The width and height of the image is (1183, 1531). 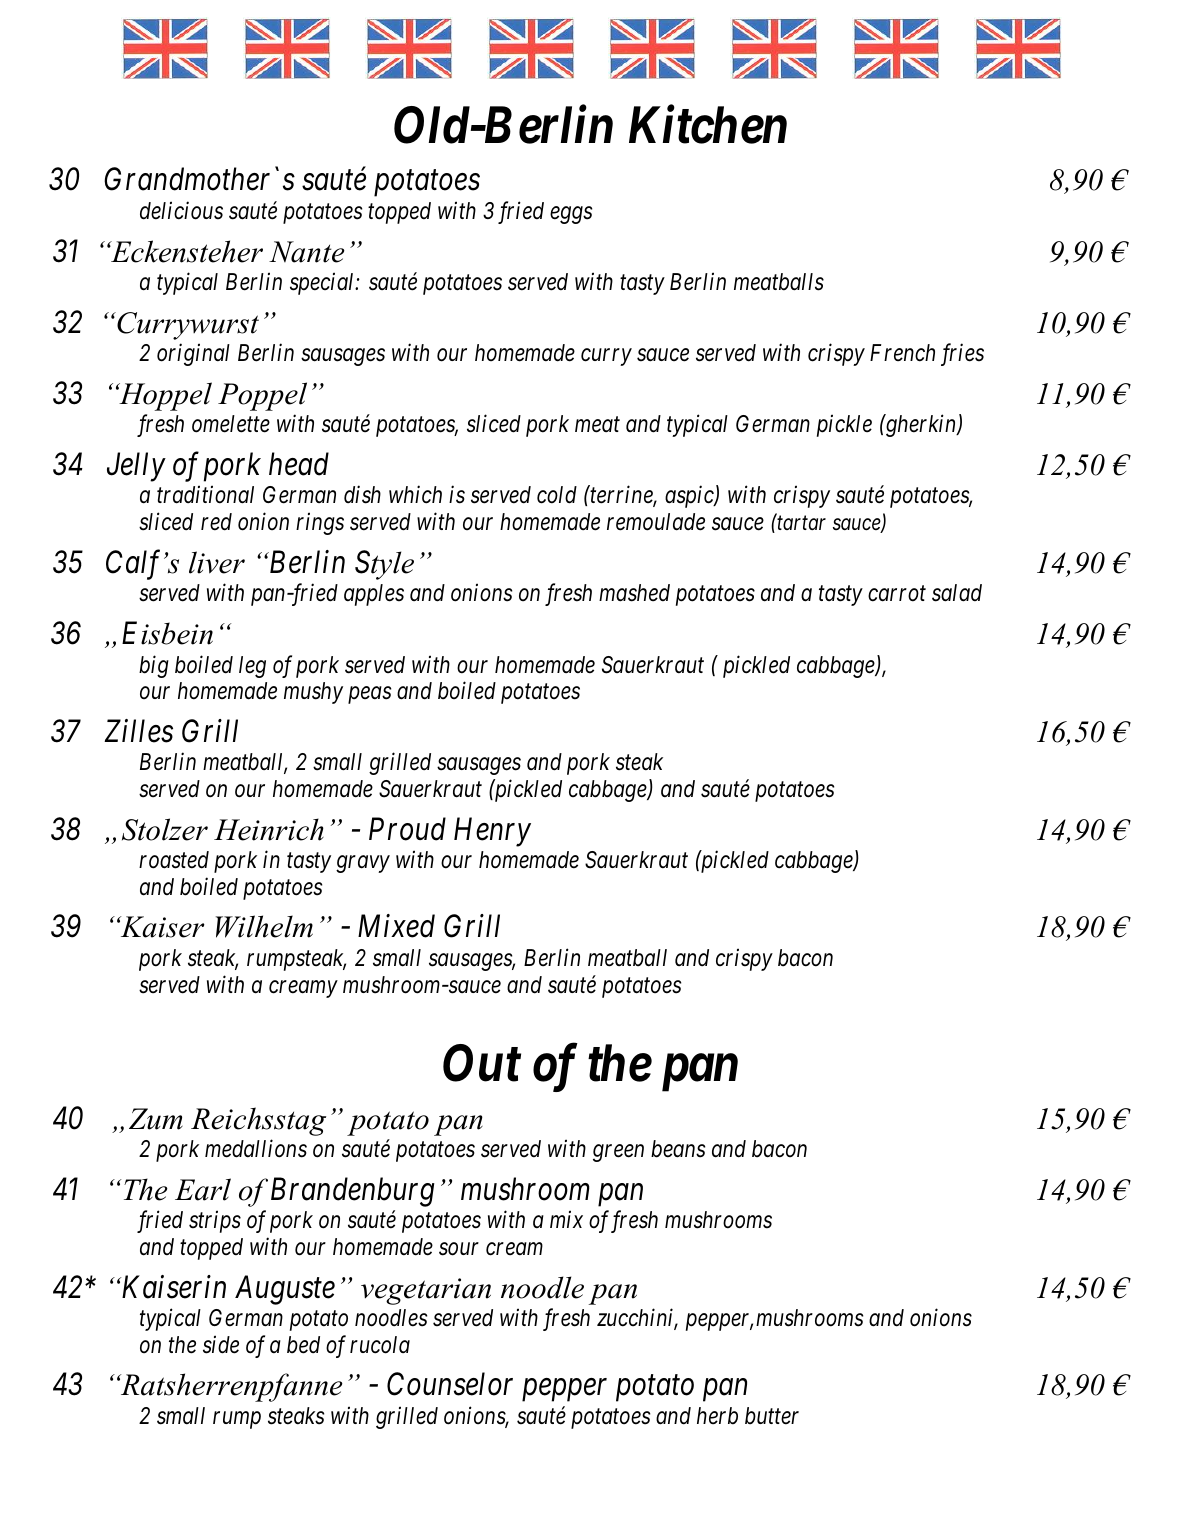 I want to click on salad, so click(x=957, y=593).
